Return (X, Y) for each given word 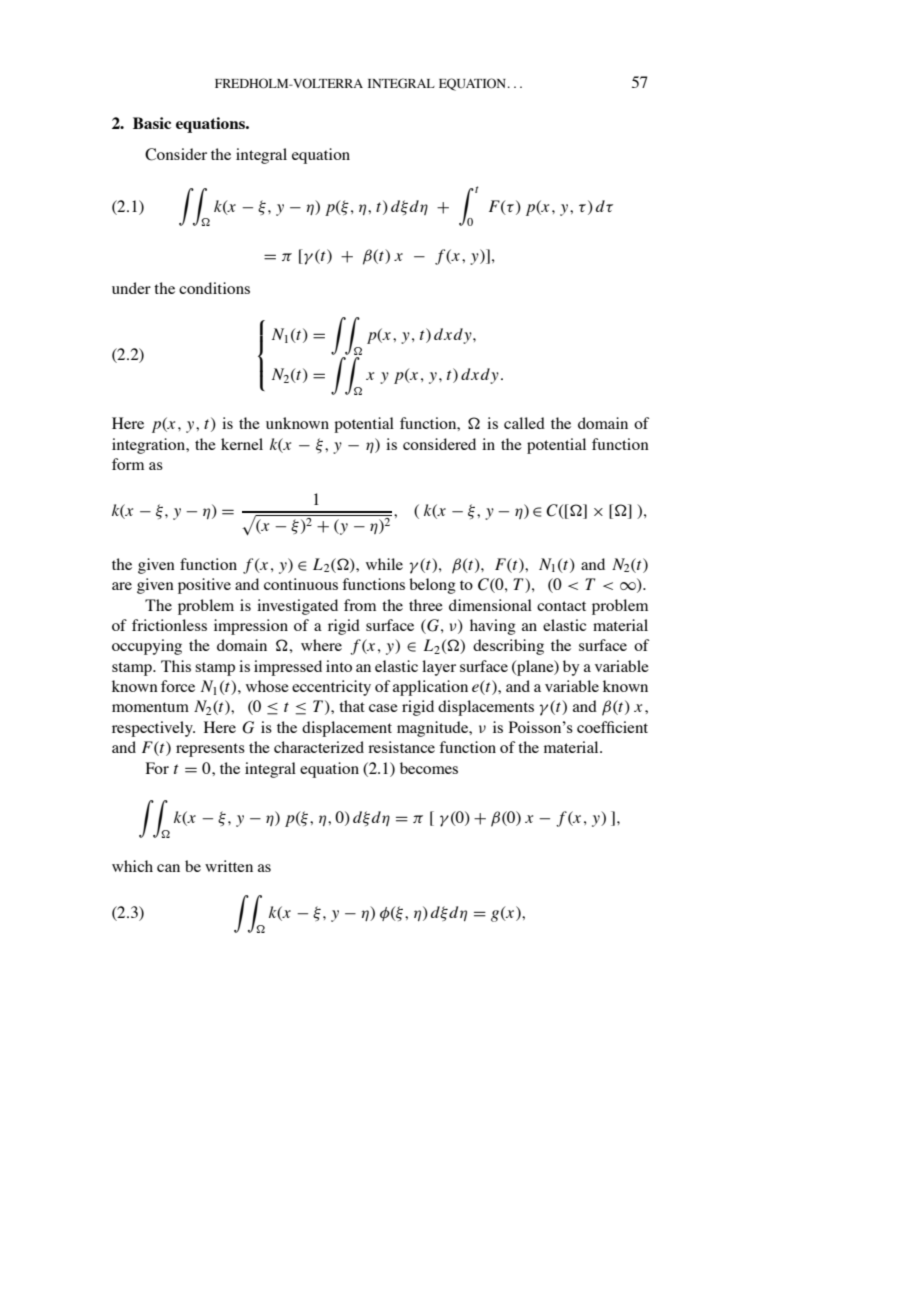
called (524, 423)
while (384, 564)
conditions (214, 288)
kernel (242, 444)
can (168, 868)
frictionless (169, 625)
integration (150, 446)
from (360, 605)
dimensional (490, 605)
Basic (152, 123)
